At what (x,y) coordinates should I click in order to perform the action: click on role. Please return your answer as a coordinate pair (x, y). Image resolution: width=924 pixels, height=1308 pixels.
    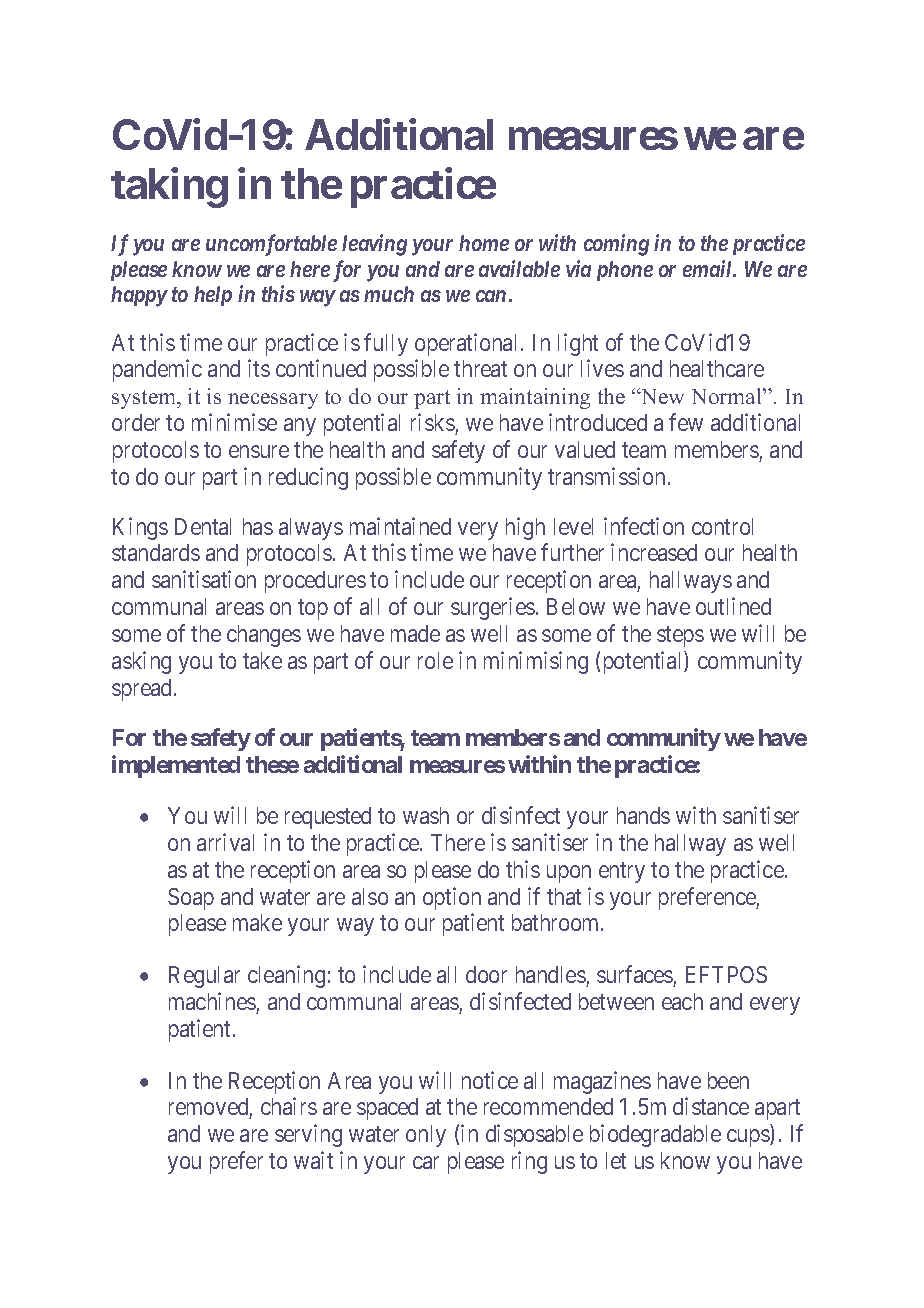
    Looking at the image, I should click on (435, 660).
